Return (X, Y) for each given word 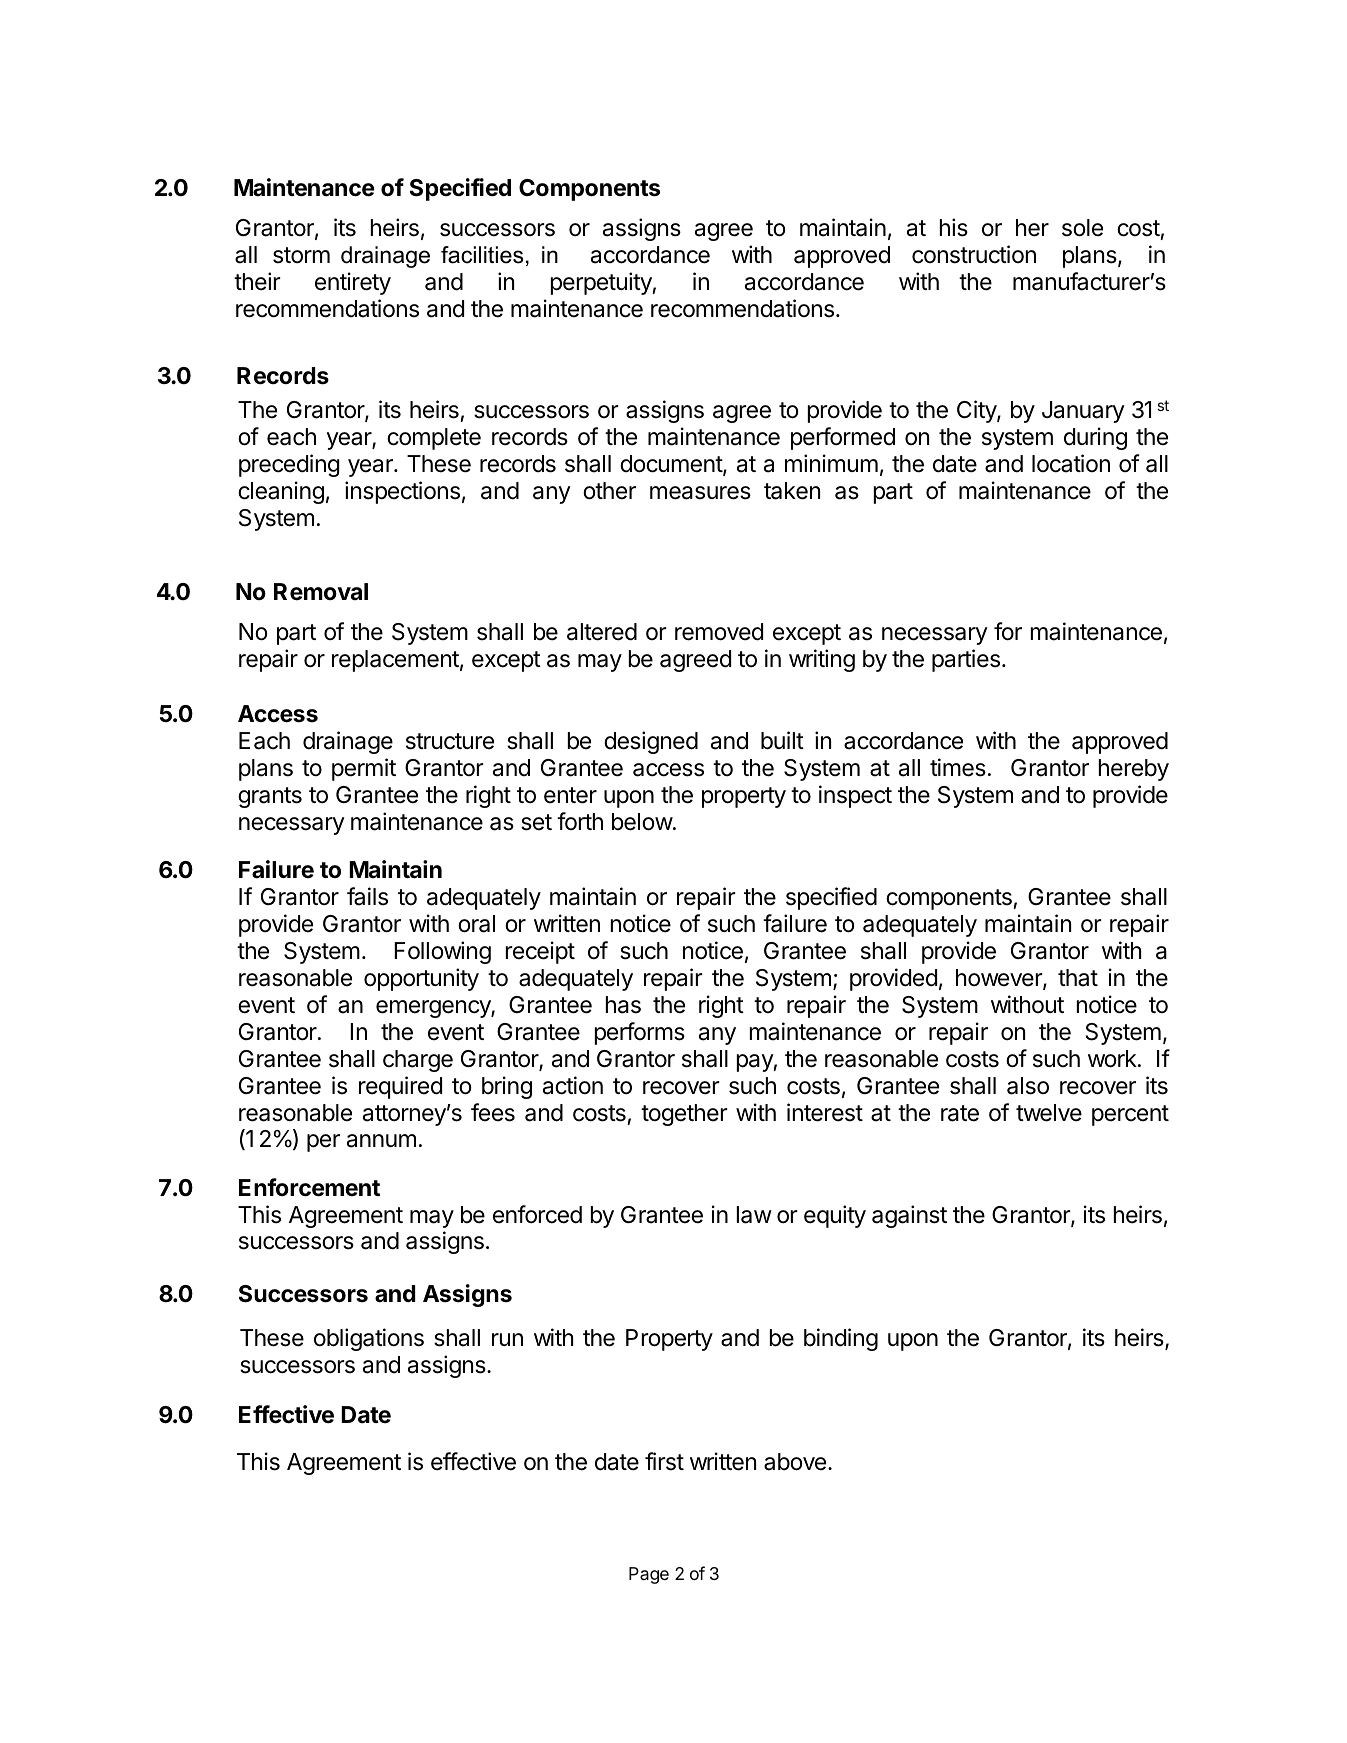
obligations (369, 1339)
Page (649, 1575)
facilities (482, 255)
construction (974, 254)
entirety (353, 283)
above (795, 1462)
